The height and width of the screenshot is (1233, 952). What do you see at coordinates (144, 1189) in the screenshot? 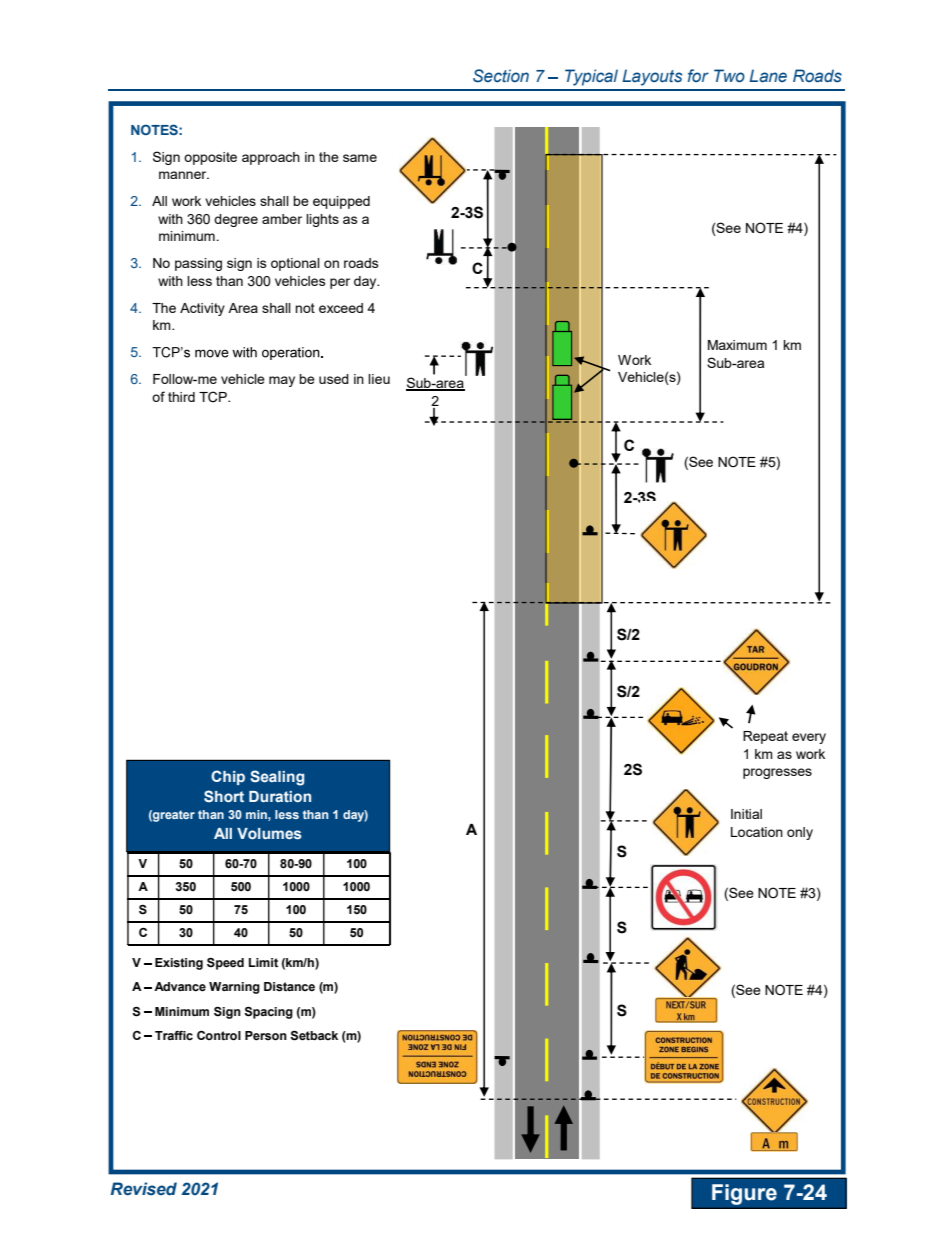
I see `Revised` at bounding box center [144, 1189].
